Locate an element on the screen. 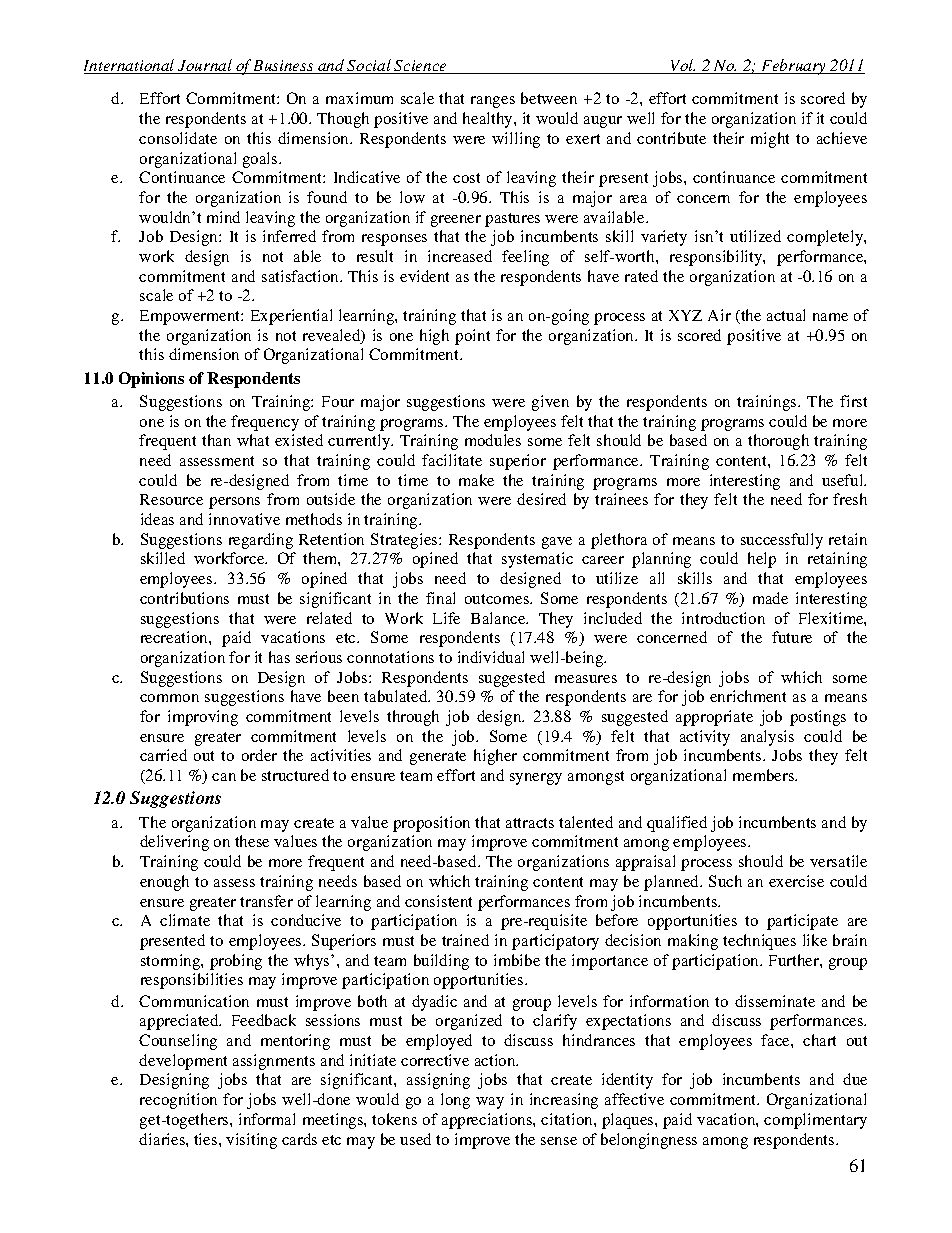  recognition is located at coordinates (178, 1101).
